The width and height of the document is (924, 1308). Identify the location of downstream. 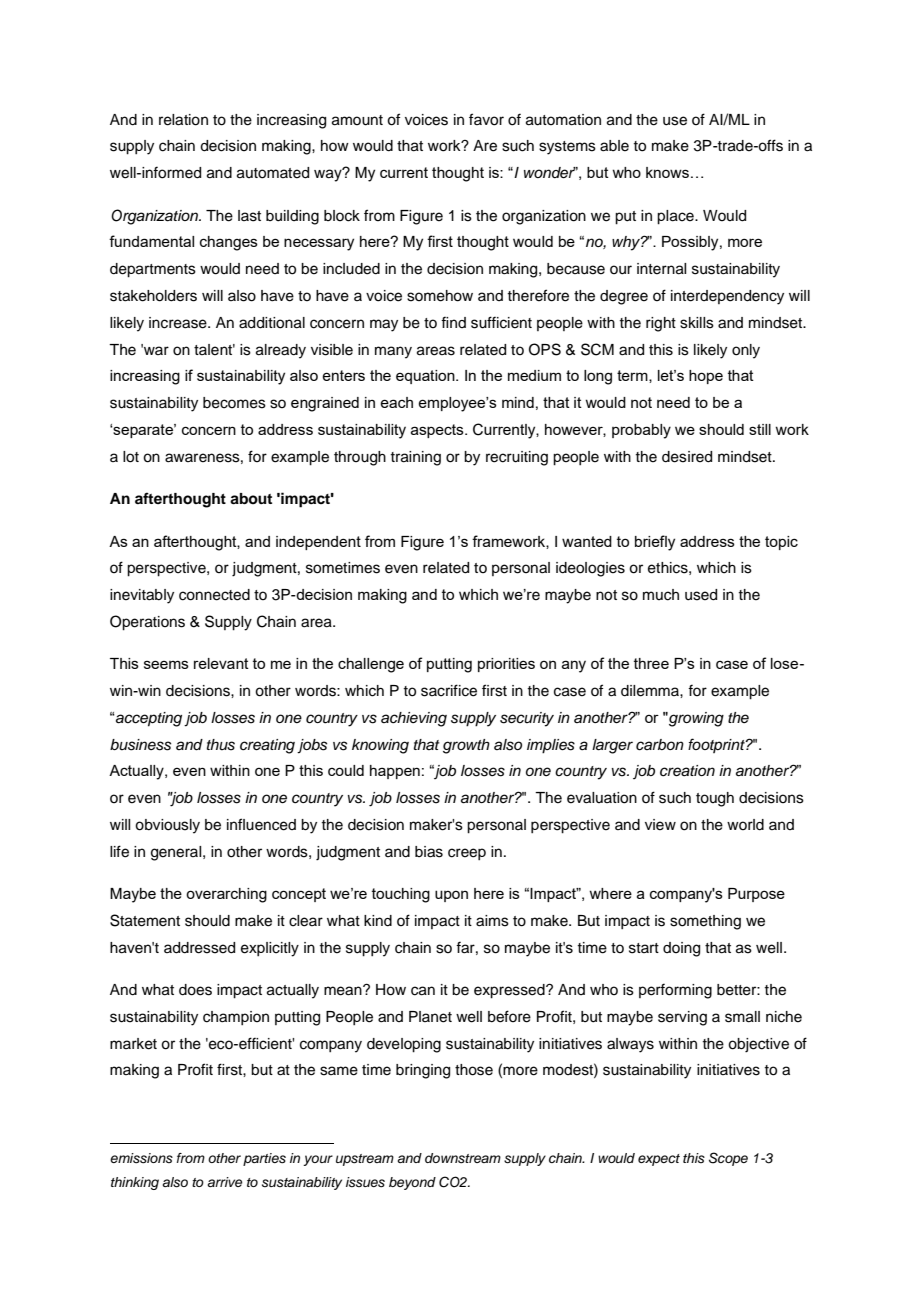
(463, 1158).
